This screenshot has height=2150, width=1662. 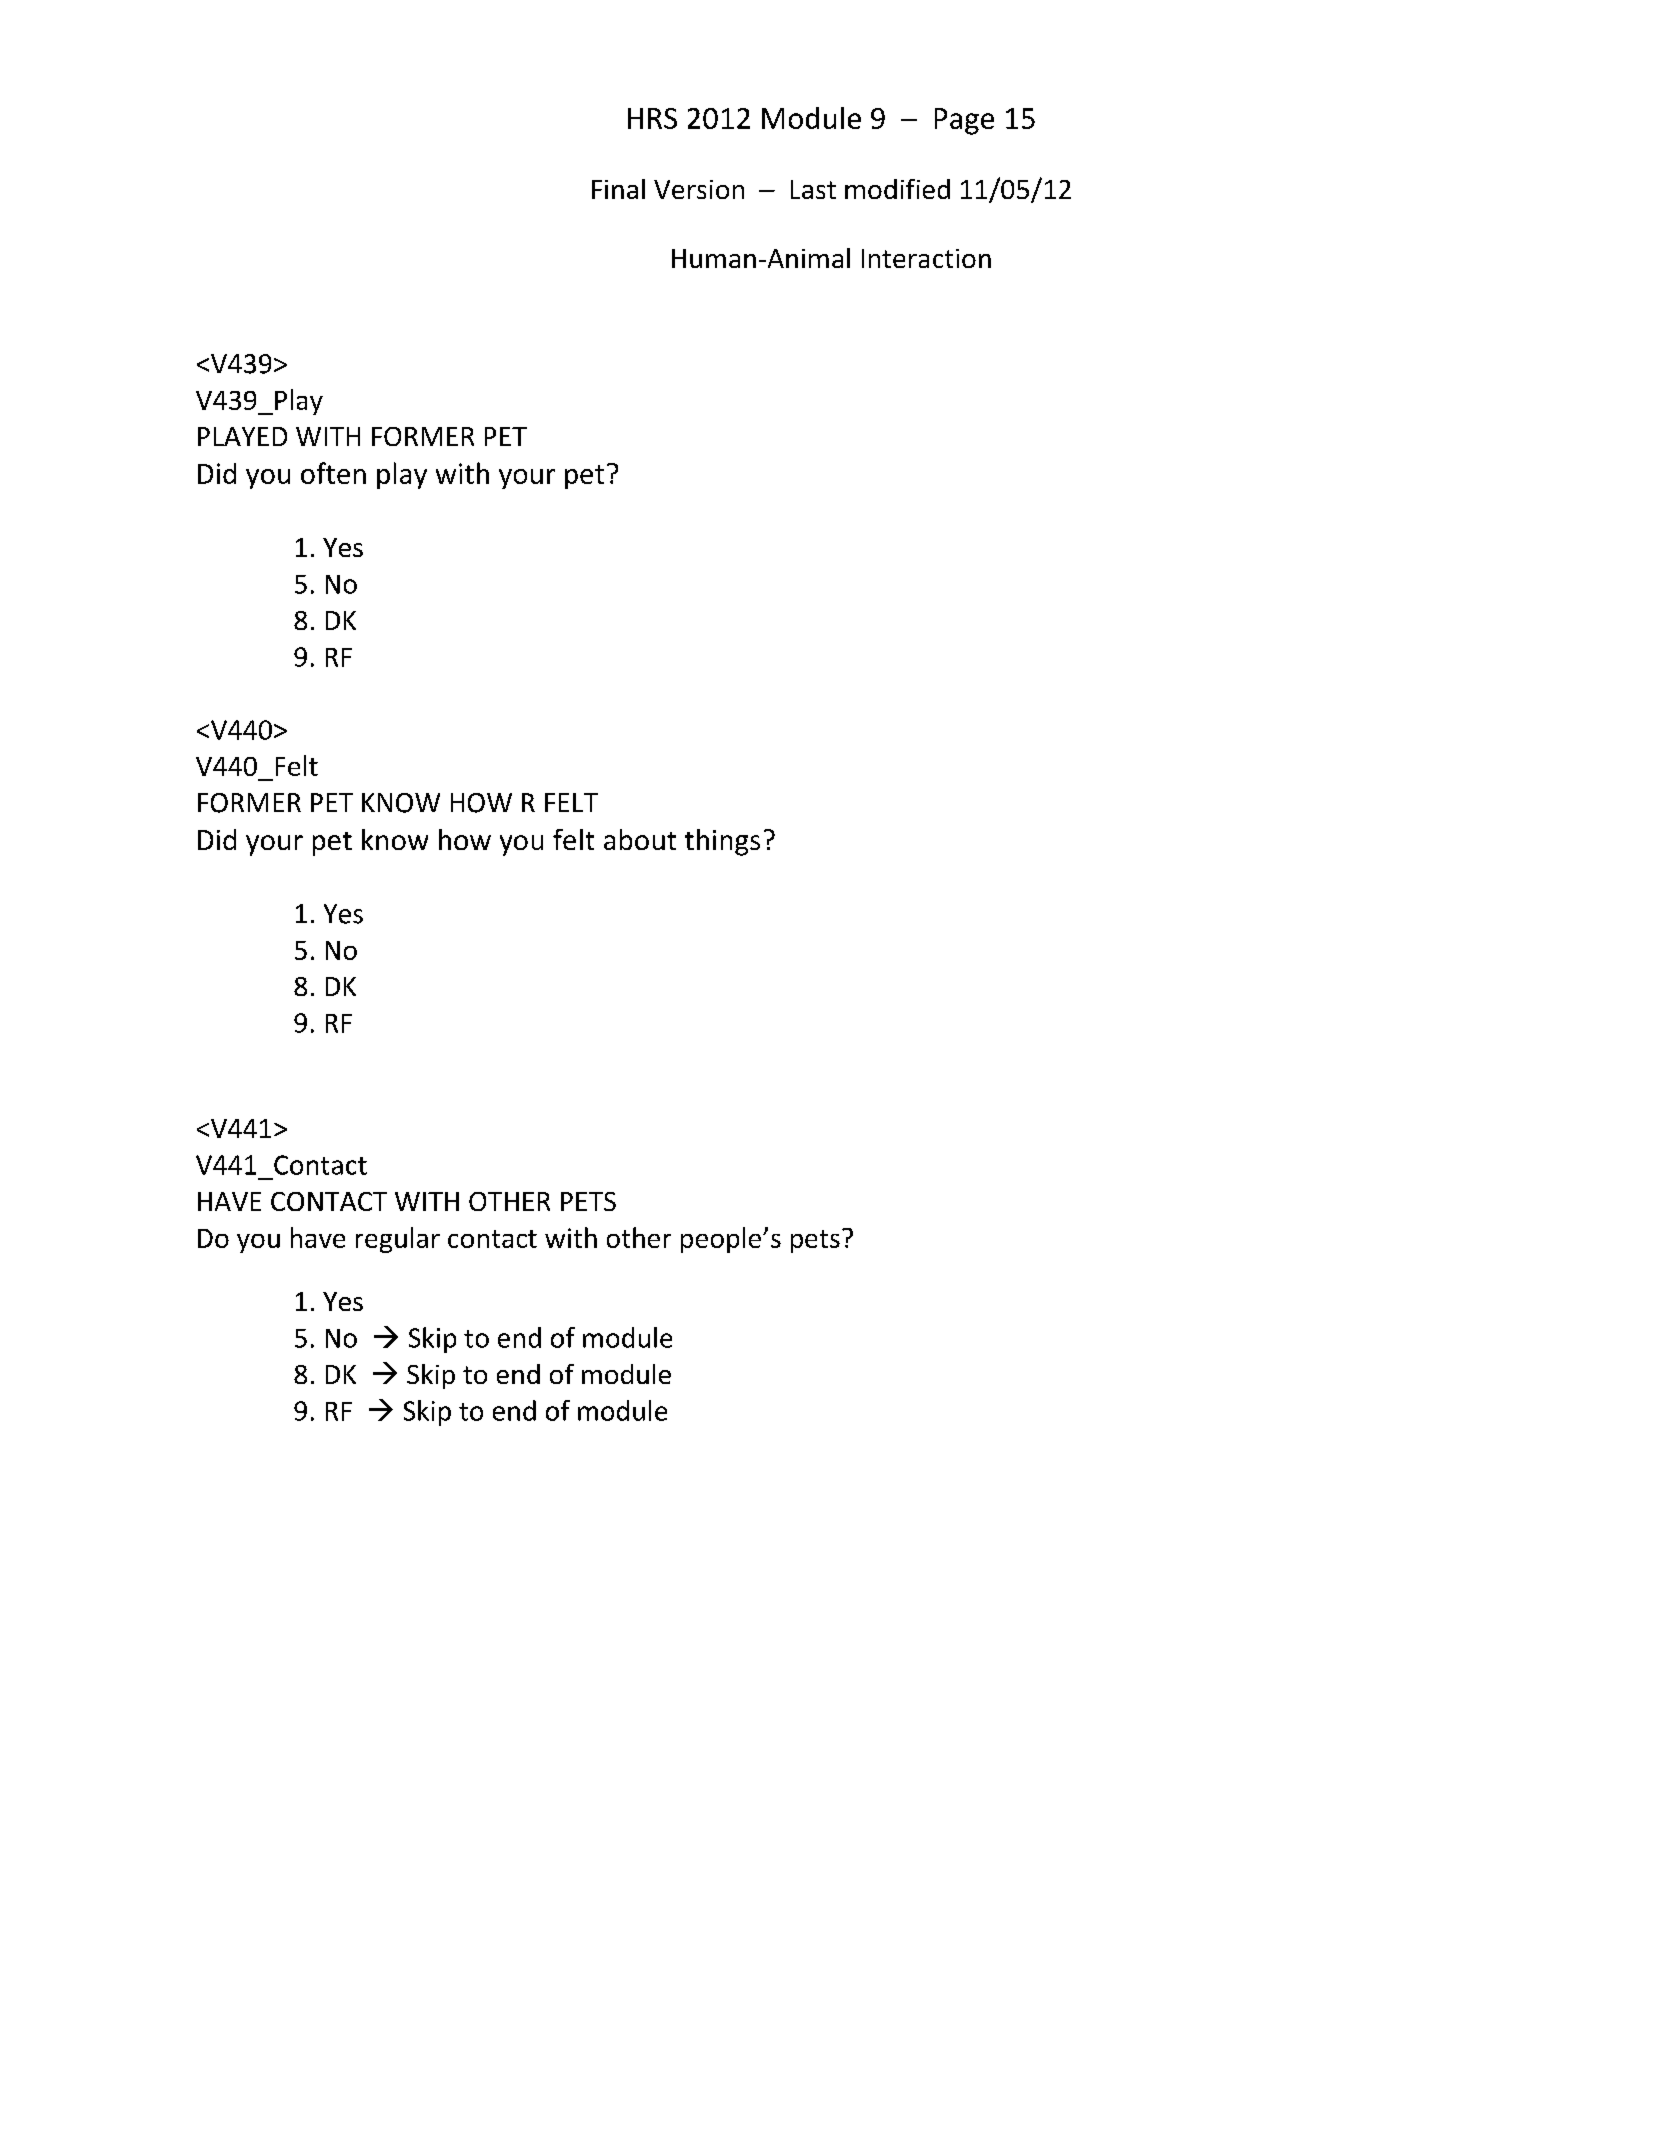 I want to click on Version, so click(x=699, y=189).
